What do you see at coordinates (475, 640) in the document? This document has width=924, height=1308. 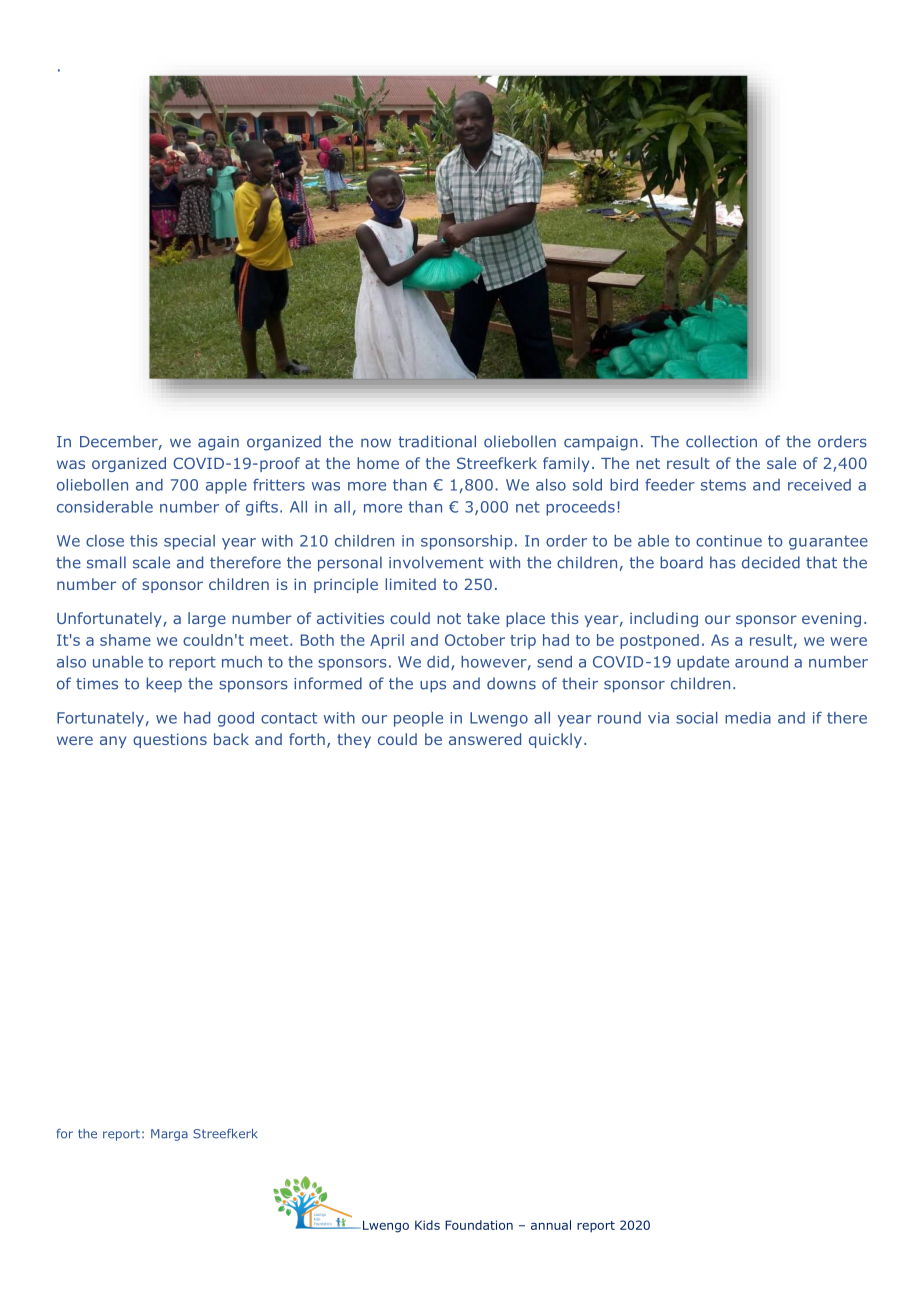 I see `October` at bounding box center [475, 640].
